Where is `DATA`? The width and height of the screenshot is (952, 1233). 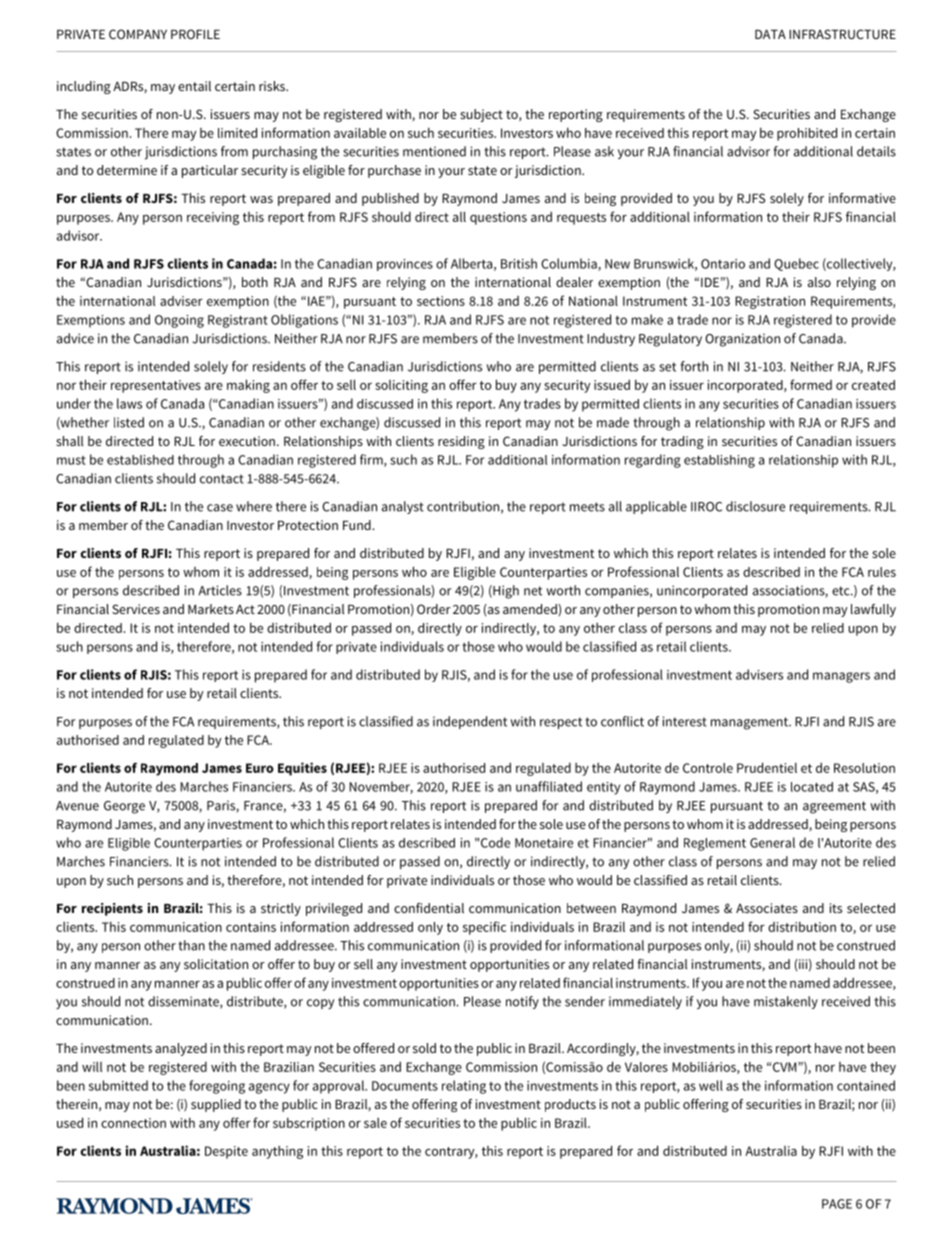
DATA is located at coordinates (770, 34).
